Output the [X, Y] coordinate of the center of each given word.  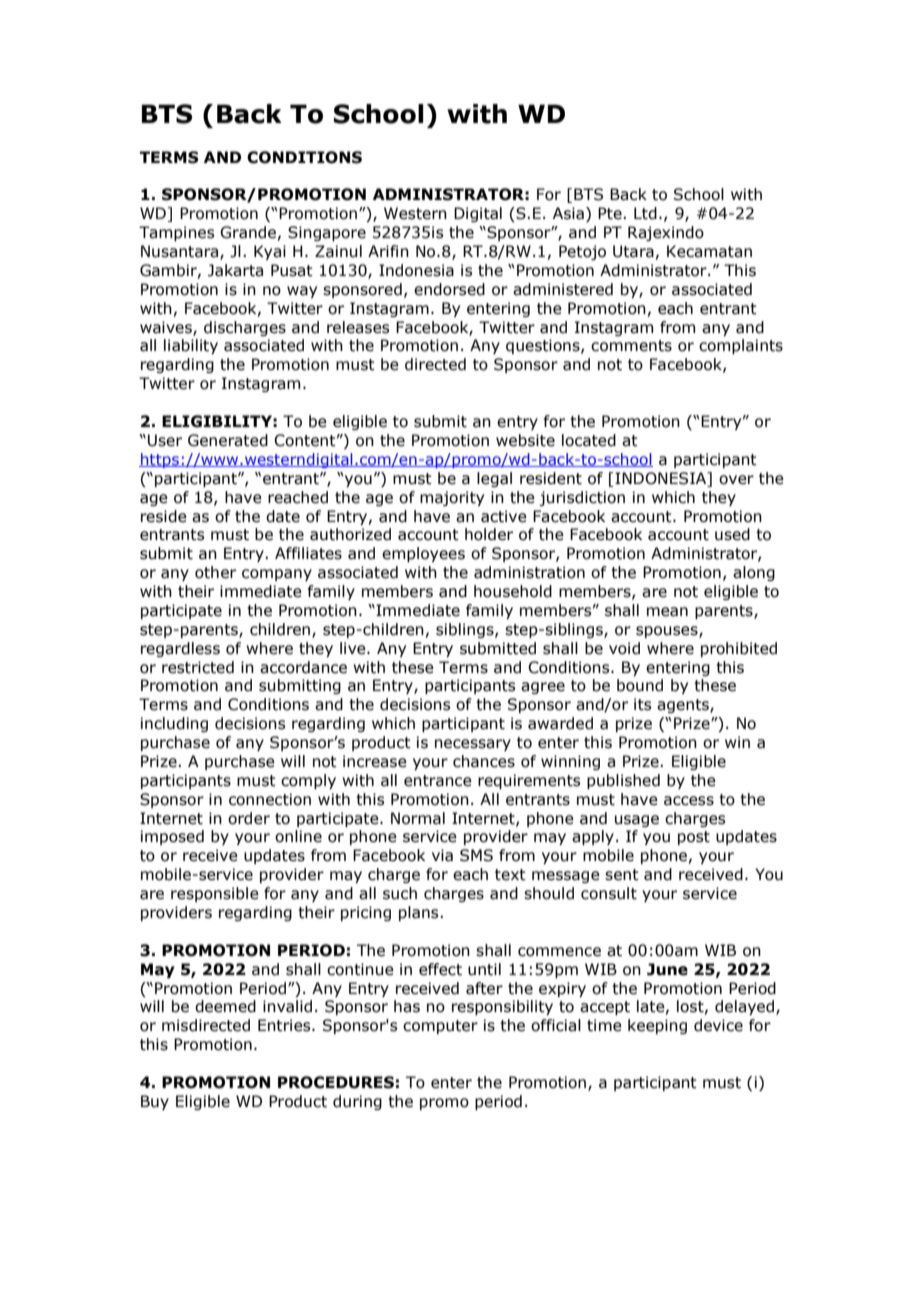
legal [494, 479]
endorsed [449, 289]
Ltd [645, 213]
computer [440, 1027]
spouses [668, 632]
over [736, 480]
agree [543, 688]
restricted [198, 667]
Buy [155, 1102]
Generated [228, 440]
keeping [657, 1026]
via [442, 855]
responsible [215, 894]
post [694, 838]
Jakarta [235, 270]
